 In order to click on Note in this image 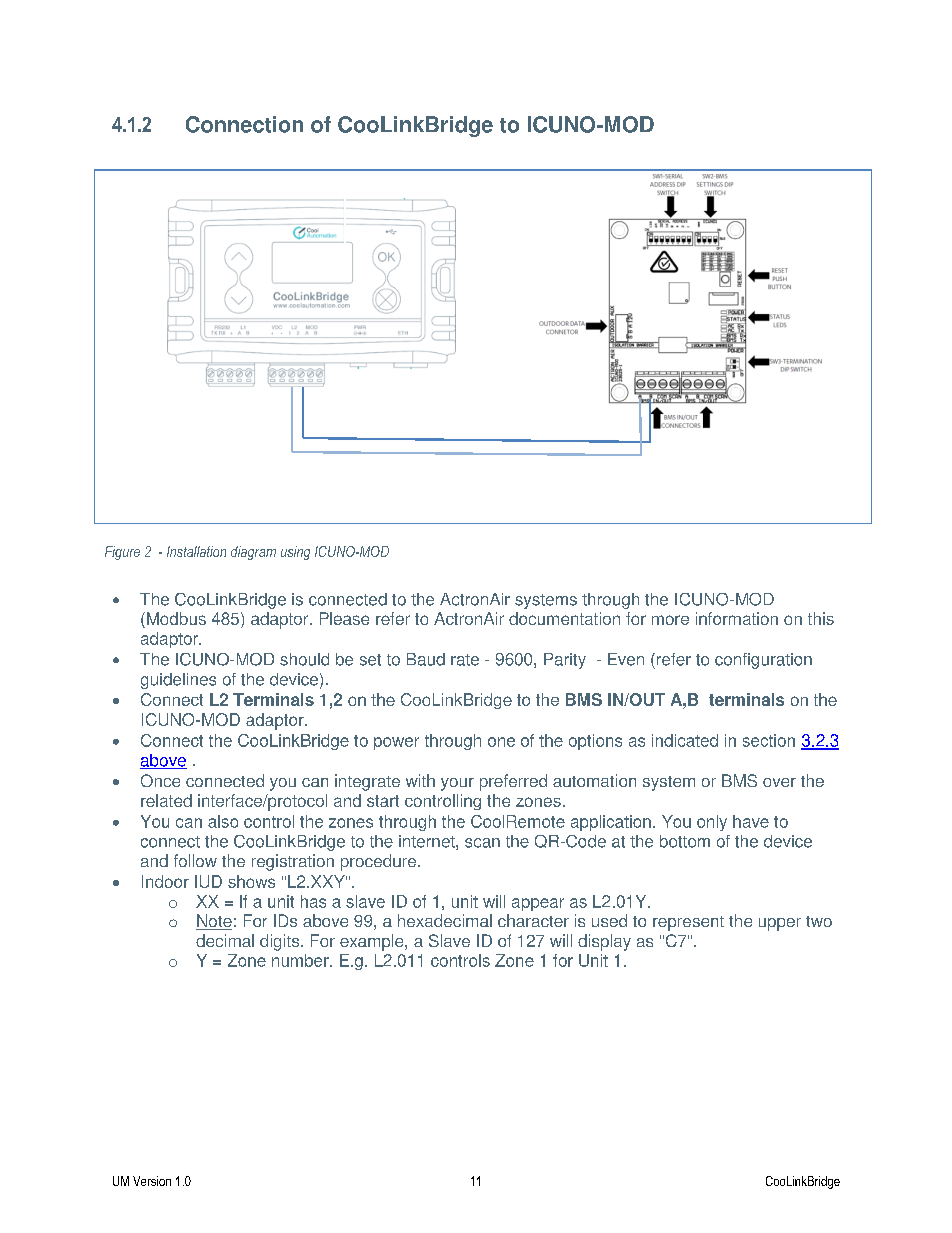, I will do `click(214, 922)`.
